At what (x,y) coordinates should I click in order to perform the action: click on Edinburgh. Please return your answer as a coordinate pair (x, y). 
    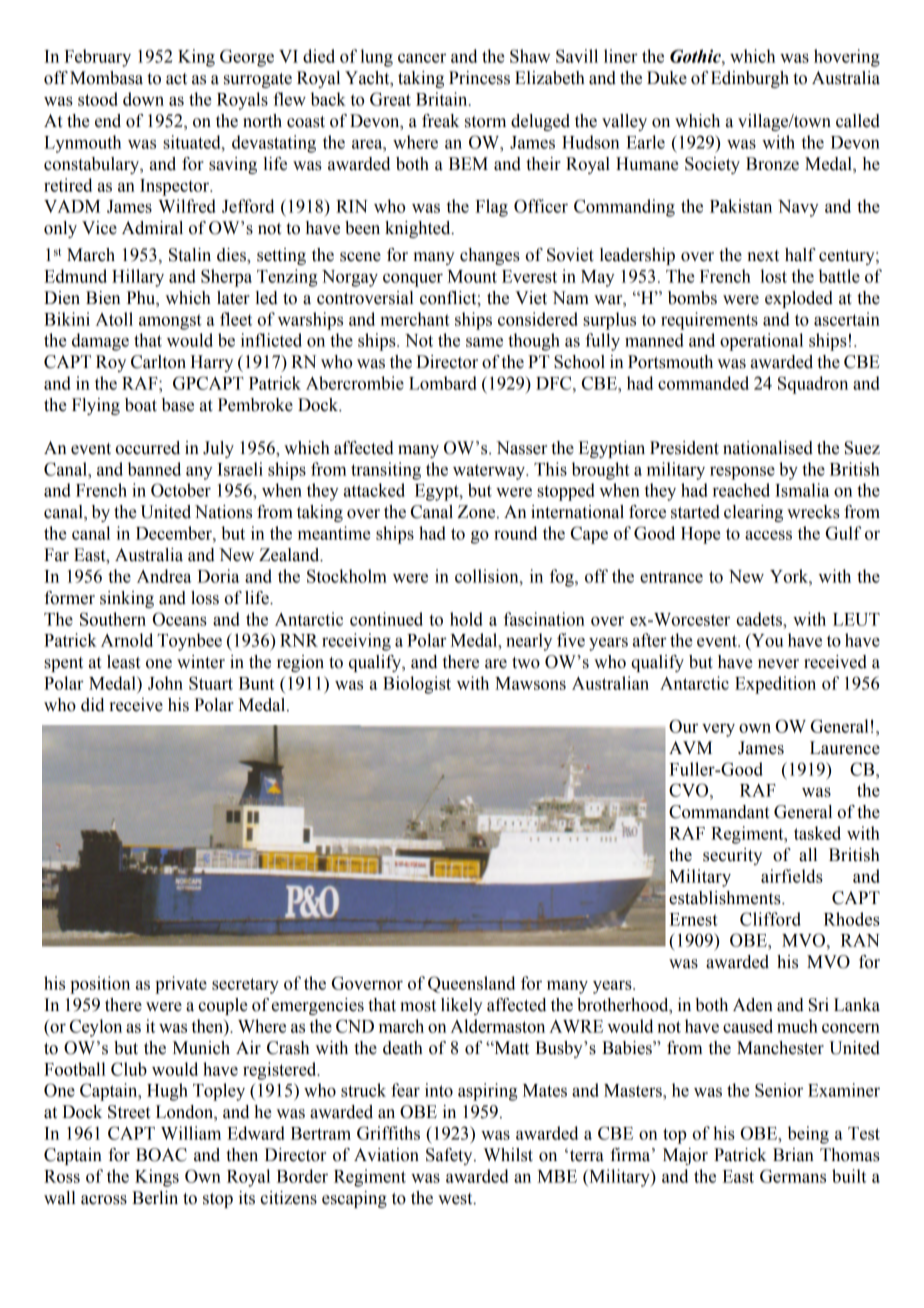
    Looking at the image, I should click on (750, 79).
